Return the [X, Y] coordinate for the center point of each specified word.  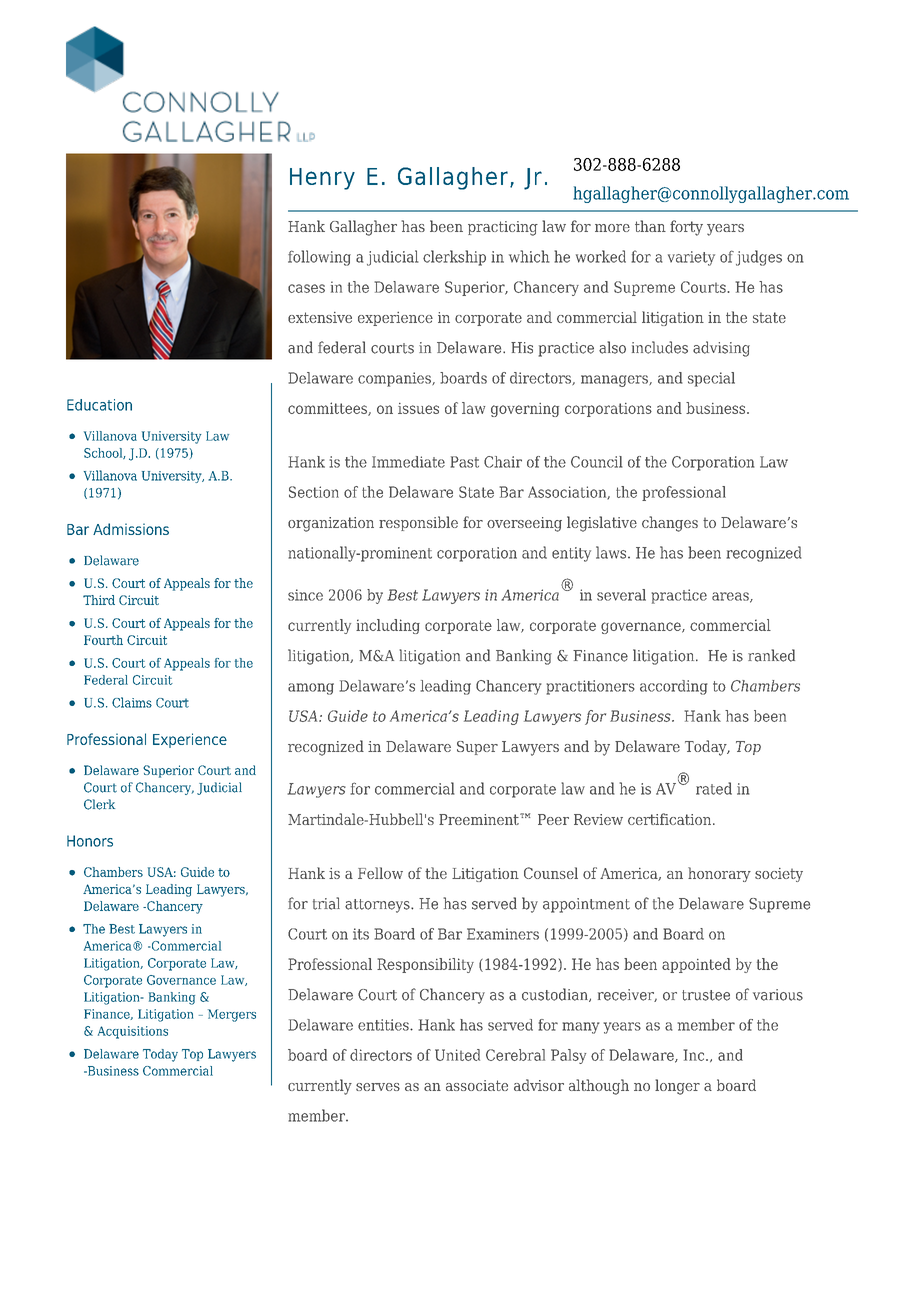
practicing [503, 228]
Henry [322, 179]
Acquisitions [133, 1032]
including [388, 626]
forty [686, 228]
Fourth [103, 640]
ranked [771, 655]
